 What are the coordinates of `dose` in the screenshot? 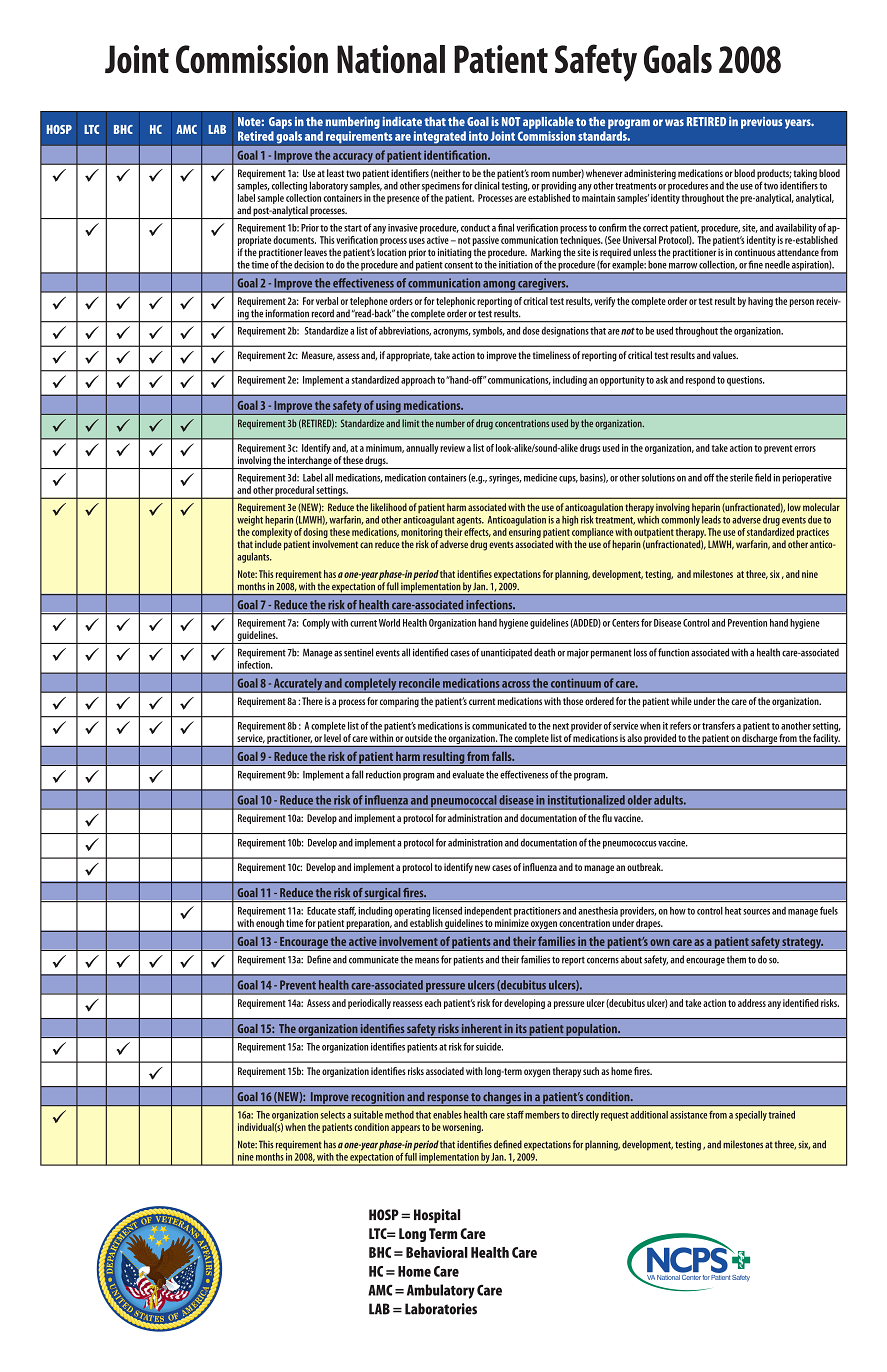 It's located at (531, 331).
